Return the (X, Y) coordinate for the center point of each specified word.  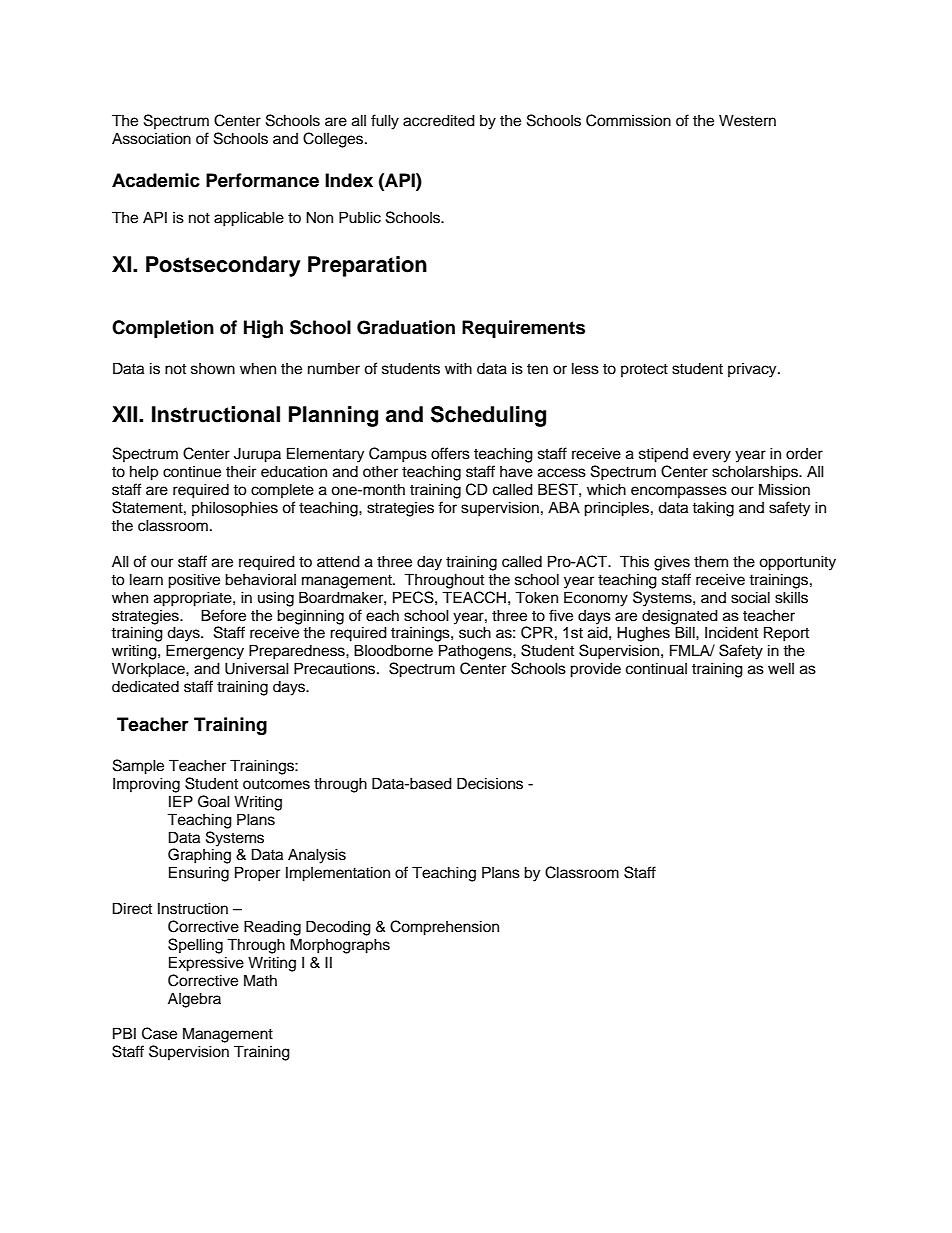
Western (747, 120)
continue (192, 472)
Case (159, 1033)
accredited (439, 120)
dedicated (145, 686)
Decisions (490, 783)
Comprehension (444, 928)
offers (450, 453)
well (781, 668)
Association (151, 138)
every (712, 456)
